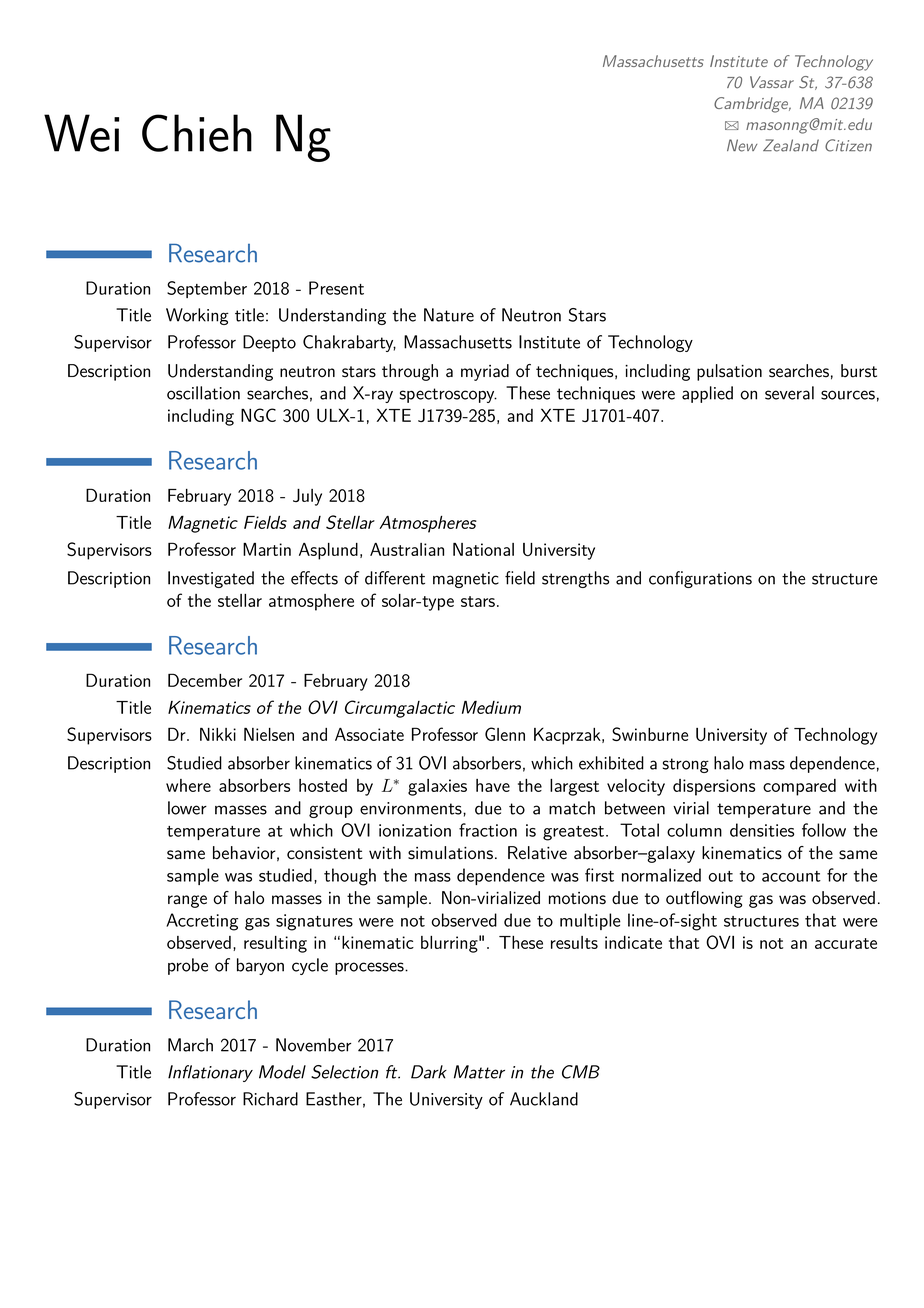  What do you see at coordinates (203, 393) in the document?
I see `oscillation` at bounding box center [203, 393].
